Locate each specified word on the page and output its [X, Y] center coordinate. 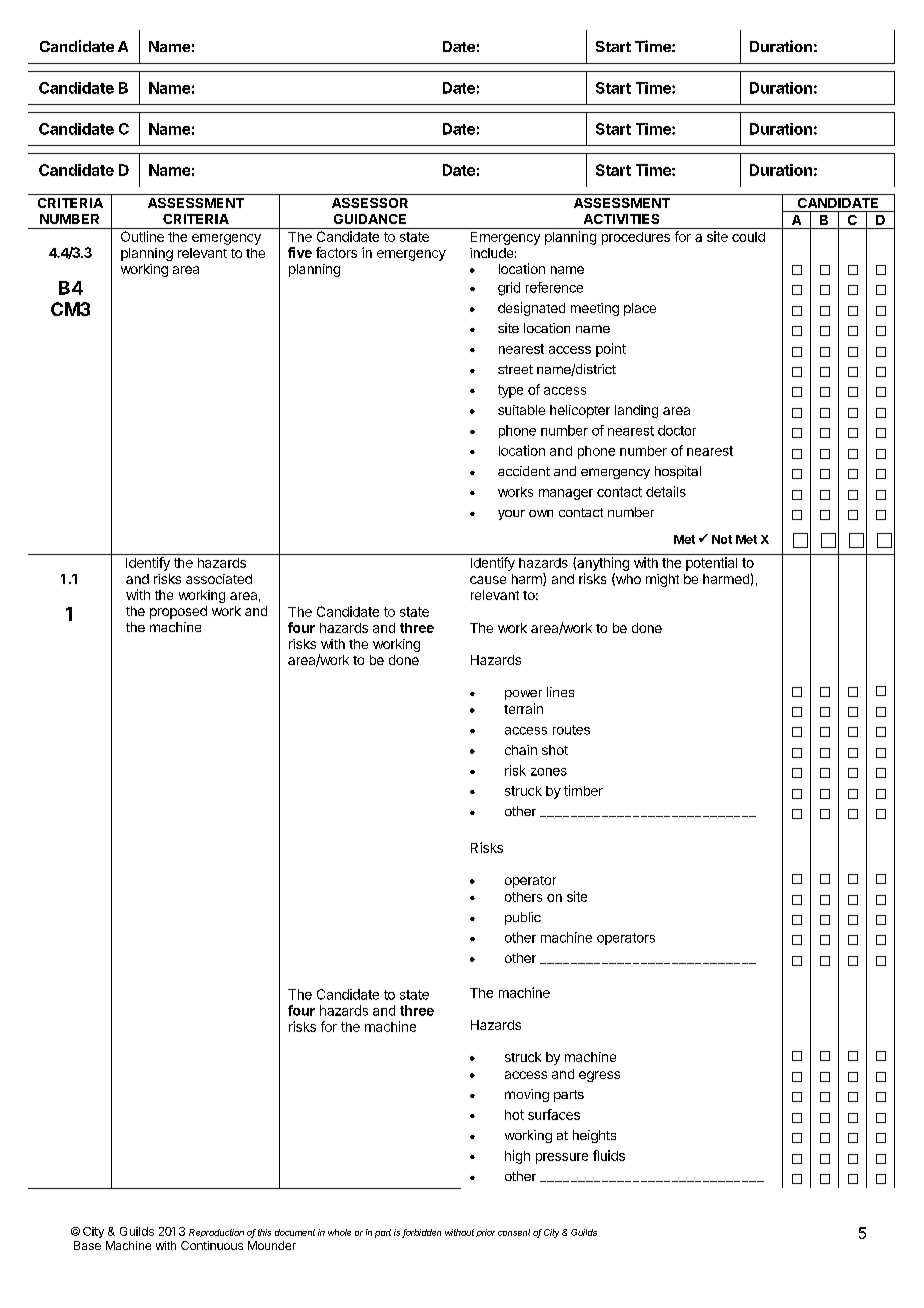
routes [571, 730]
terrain [523, 708]
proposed [178, 612]
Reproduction [216, 1233]
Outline [142, 236]
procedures [636, 238]
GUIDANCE [370, 219]
